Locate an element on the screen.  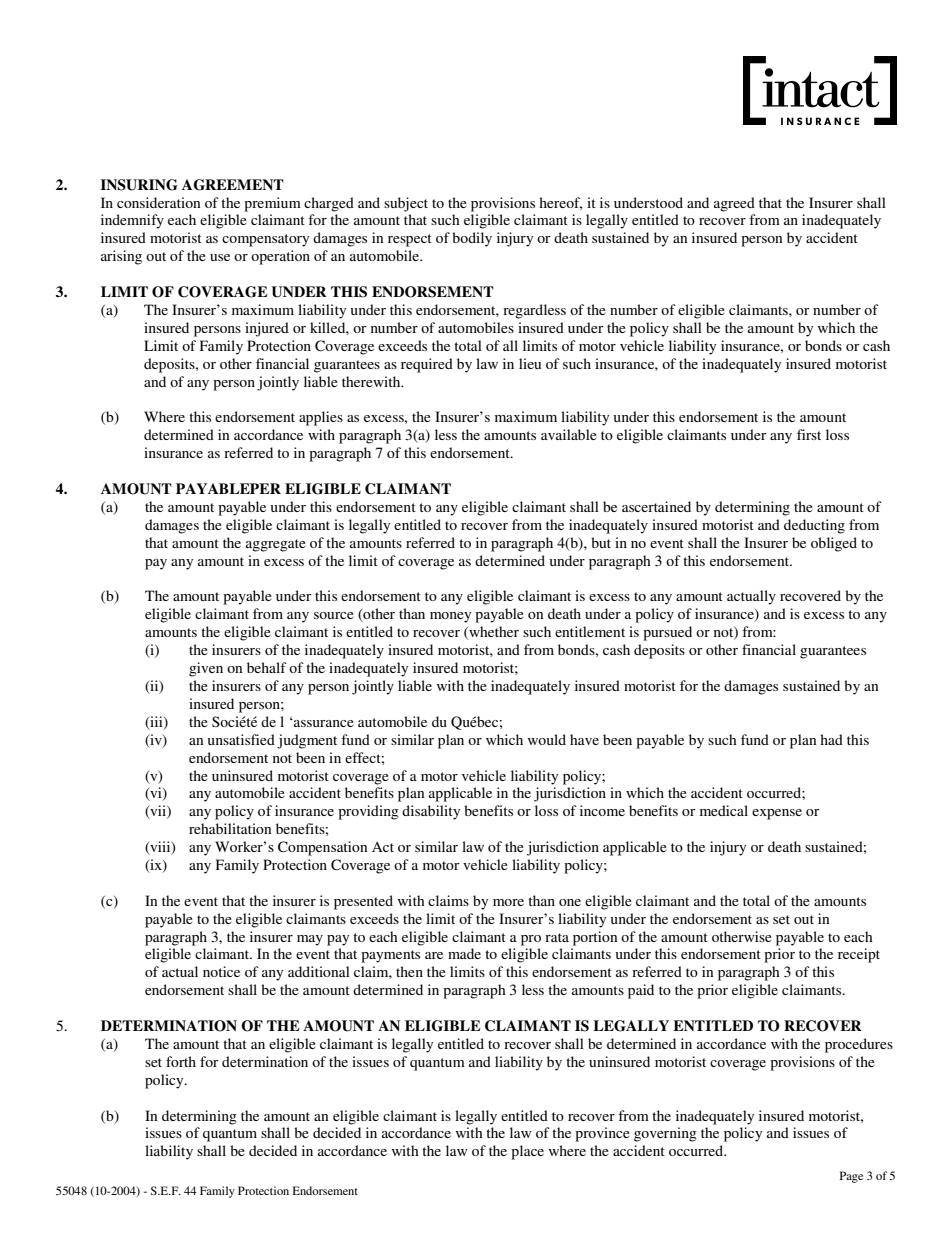
lieu is located at coordinates (530, 363).
